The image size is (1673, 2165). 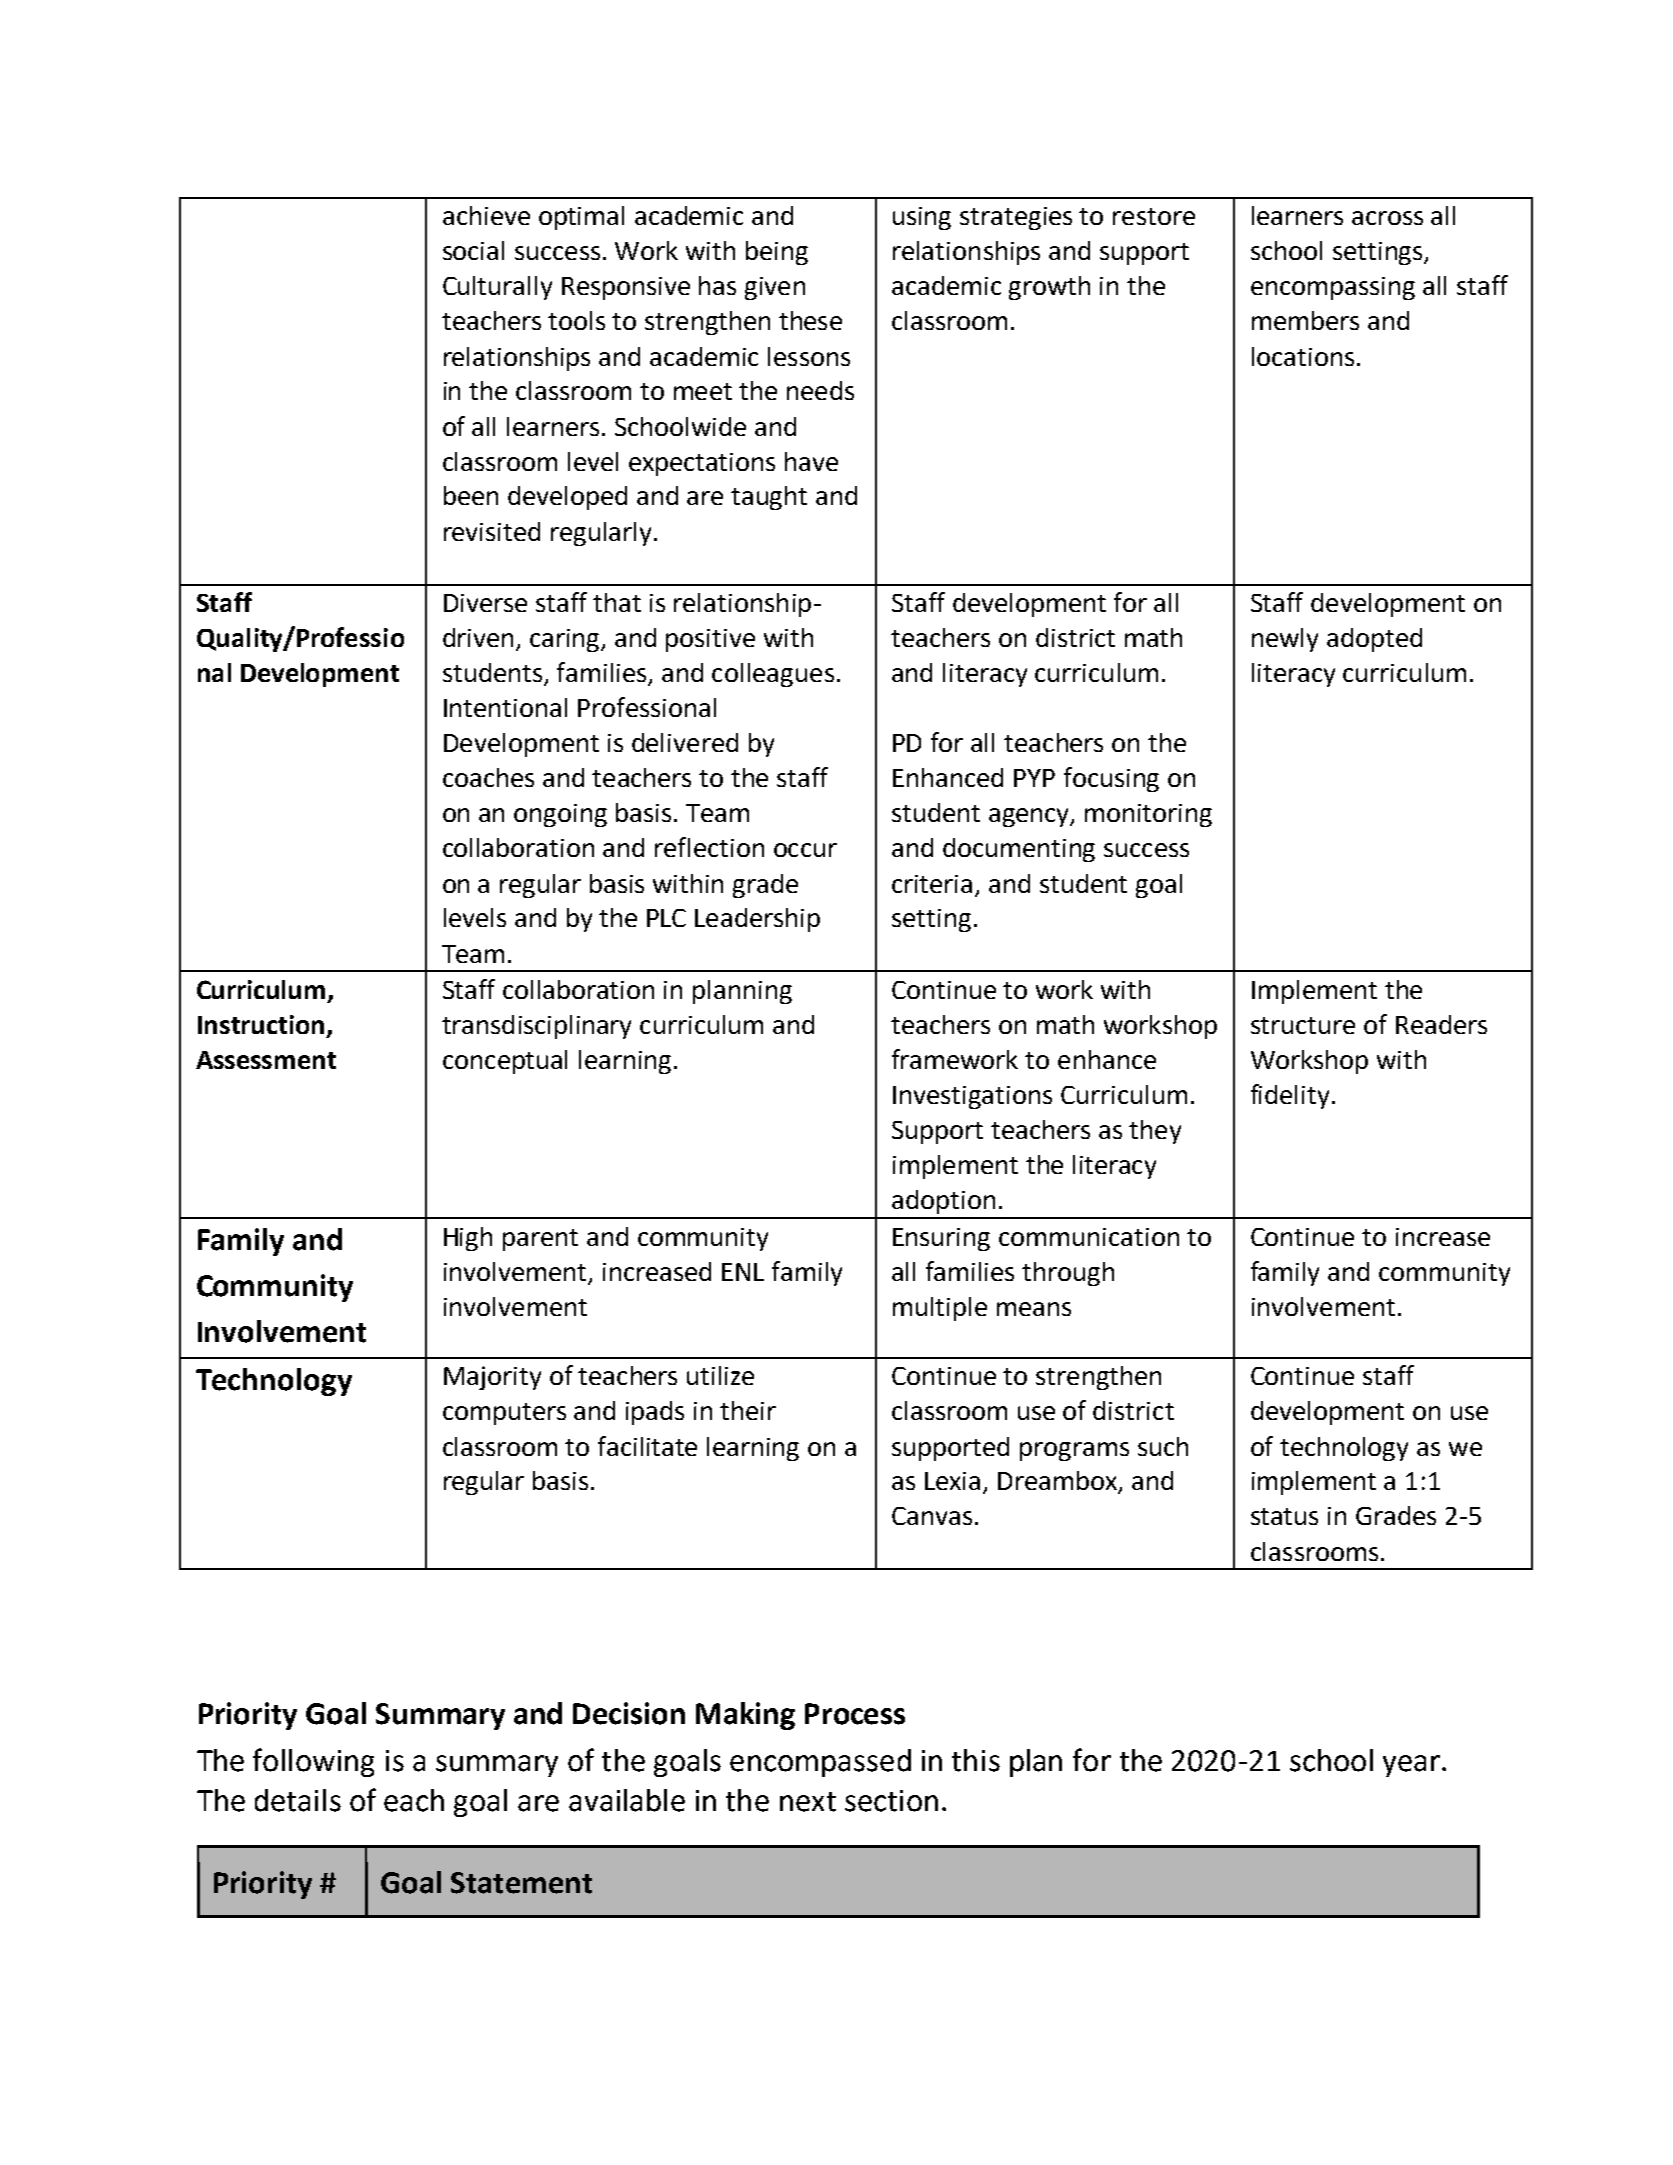 I want to click on being, so click(x=777, y=253).
